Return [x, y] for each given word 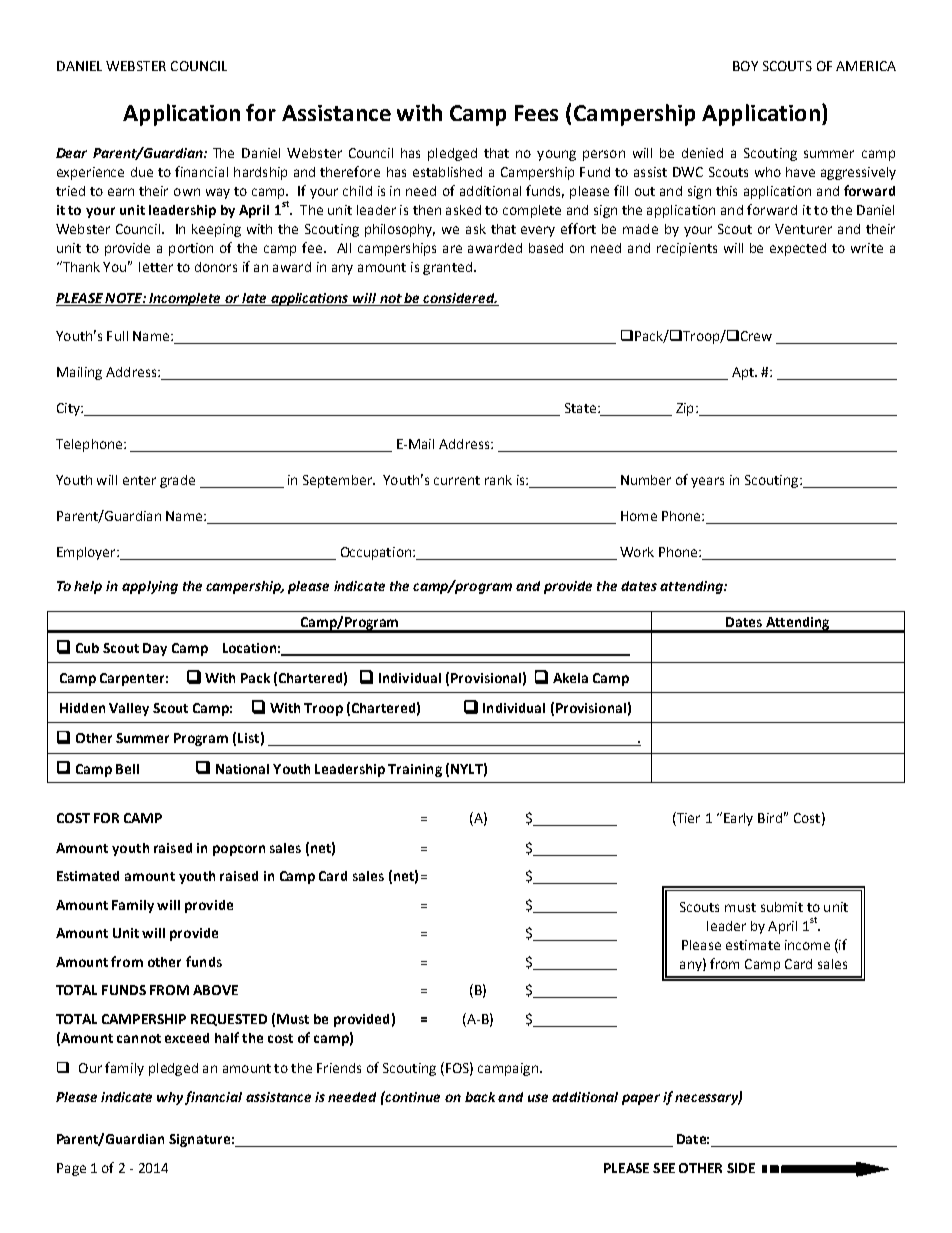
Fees [536, 113]
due [142, 172]
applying [150, 587]
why [170, 1098]
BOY [745, 66]
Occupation [376, 553]
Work [637, 552]
